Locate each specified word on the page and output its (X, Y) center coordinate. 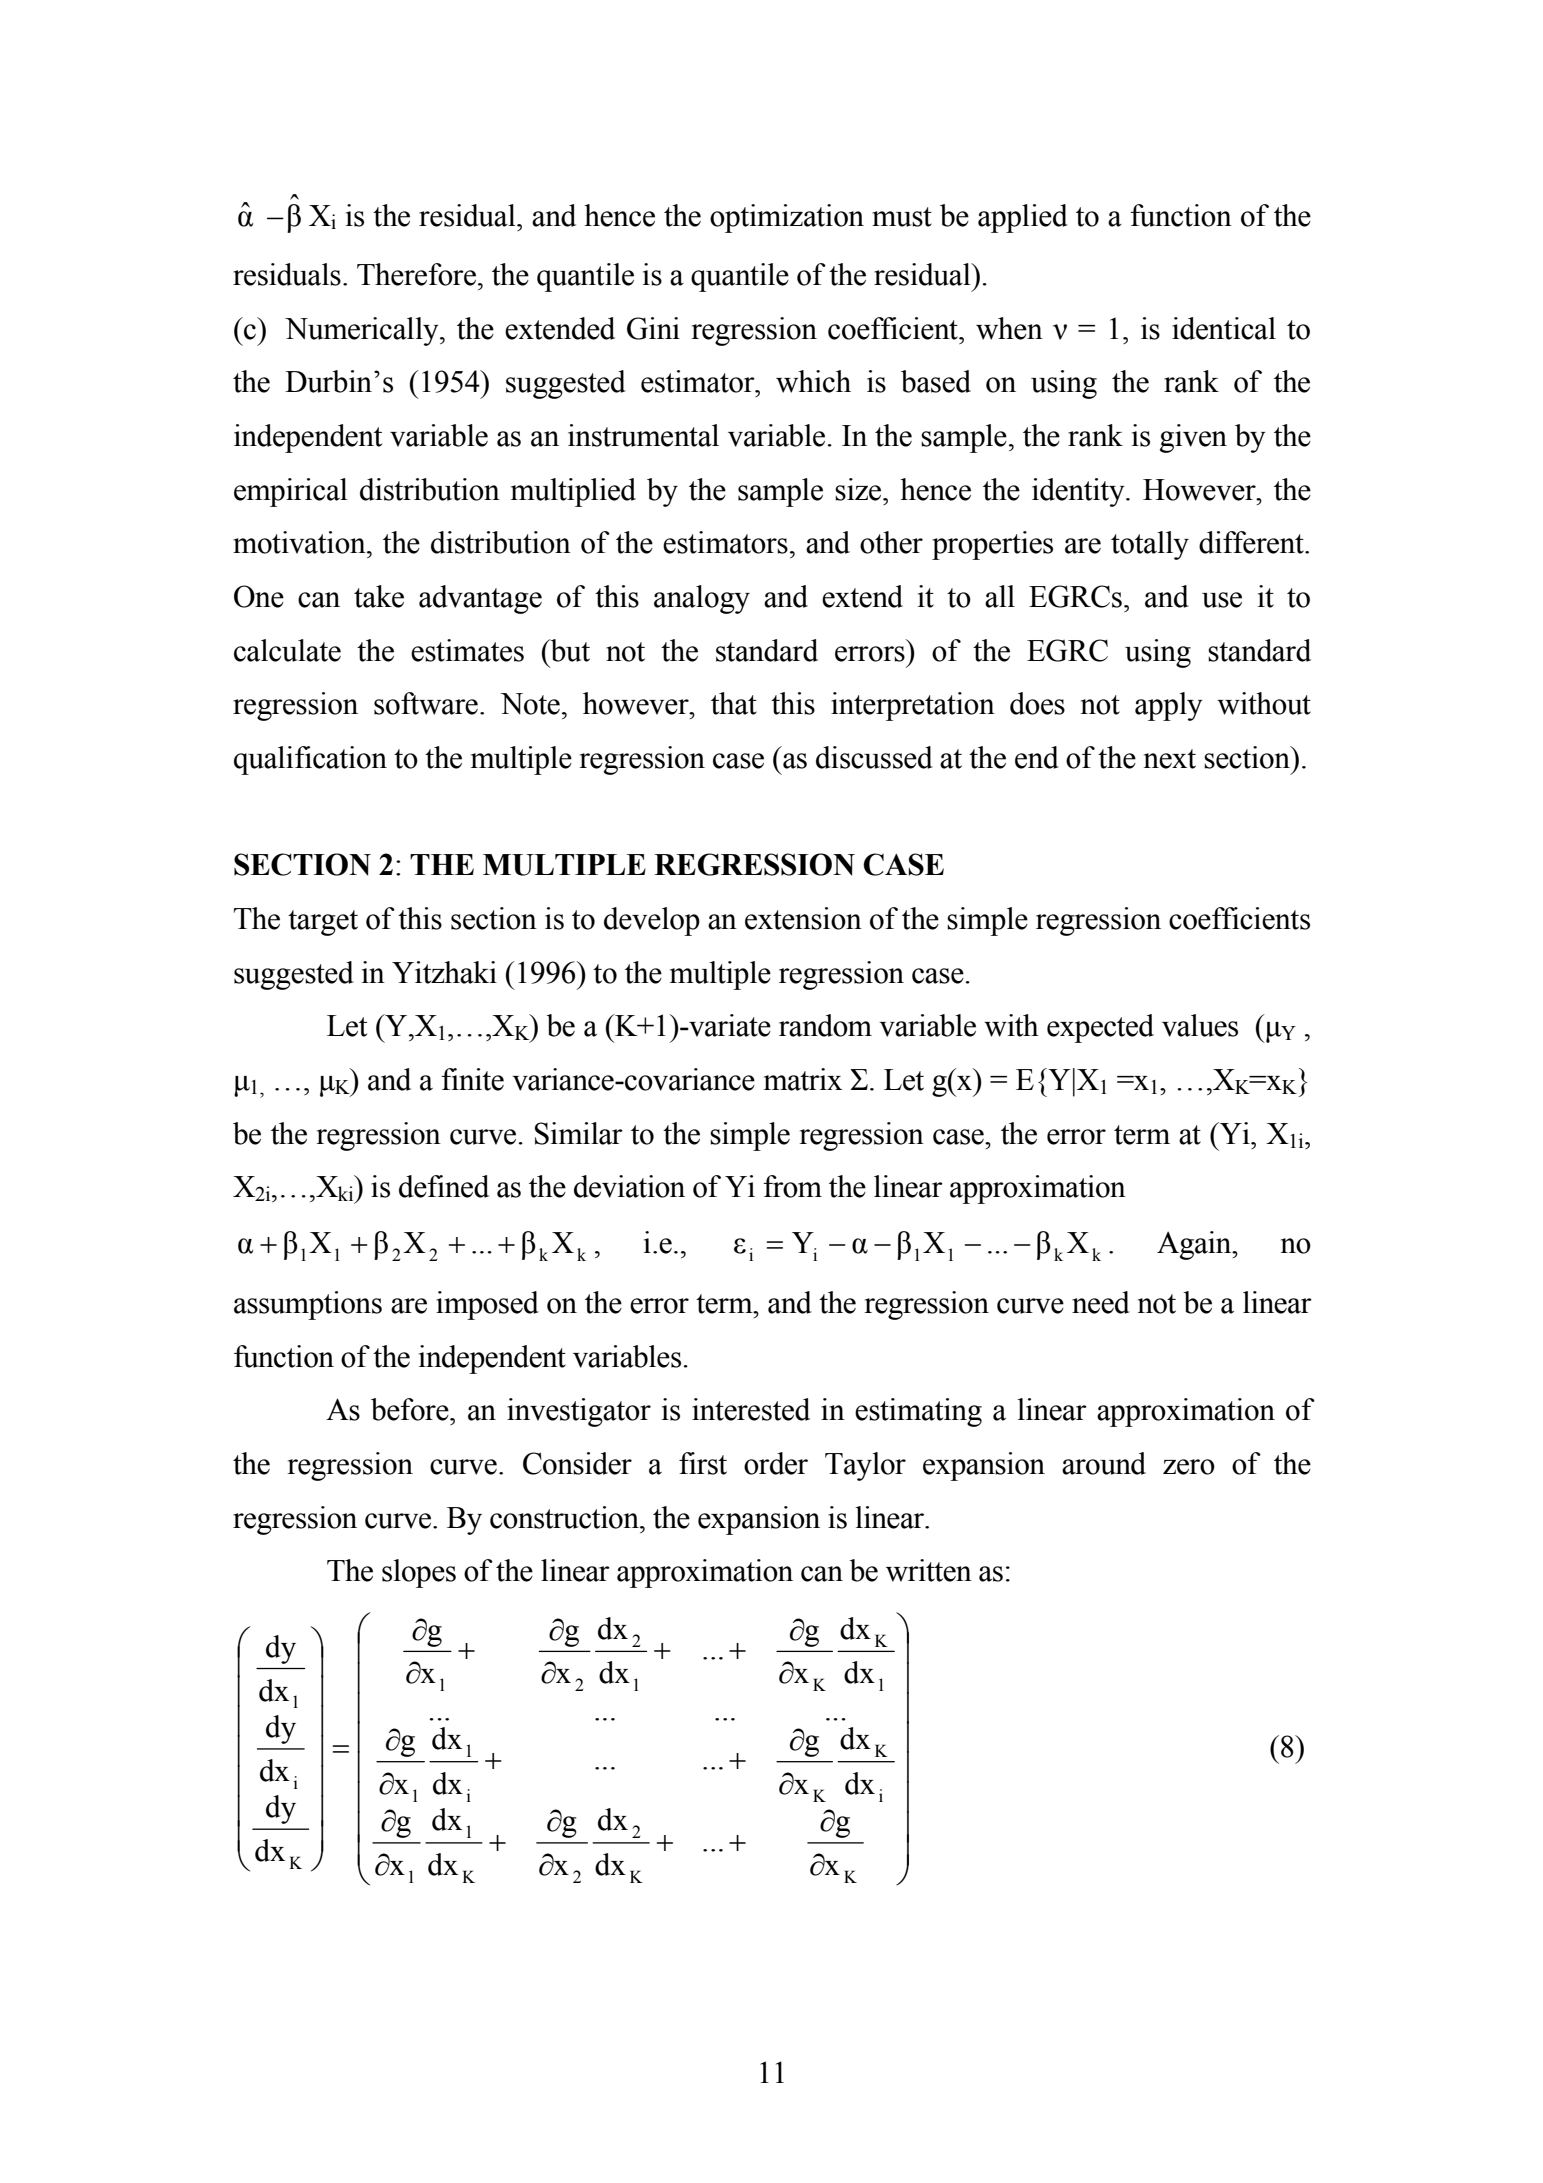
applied (1023, 218)
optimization (787, 218)
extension (803, 918)
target (323, 923)
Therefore (418, 274)
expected (1100, 1028)
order (776, 1463)
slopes (419, 1573)
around (1104, 1463)
